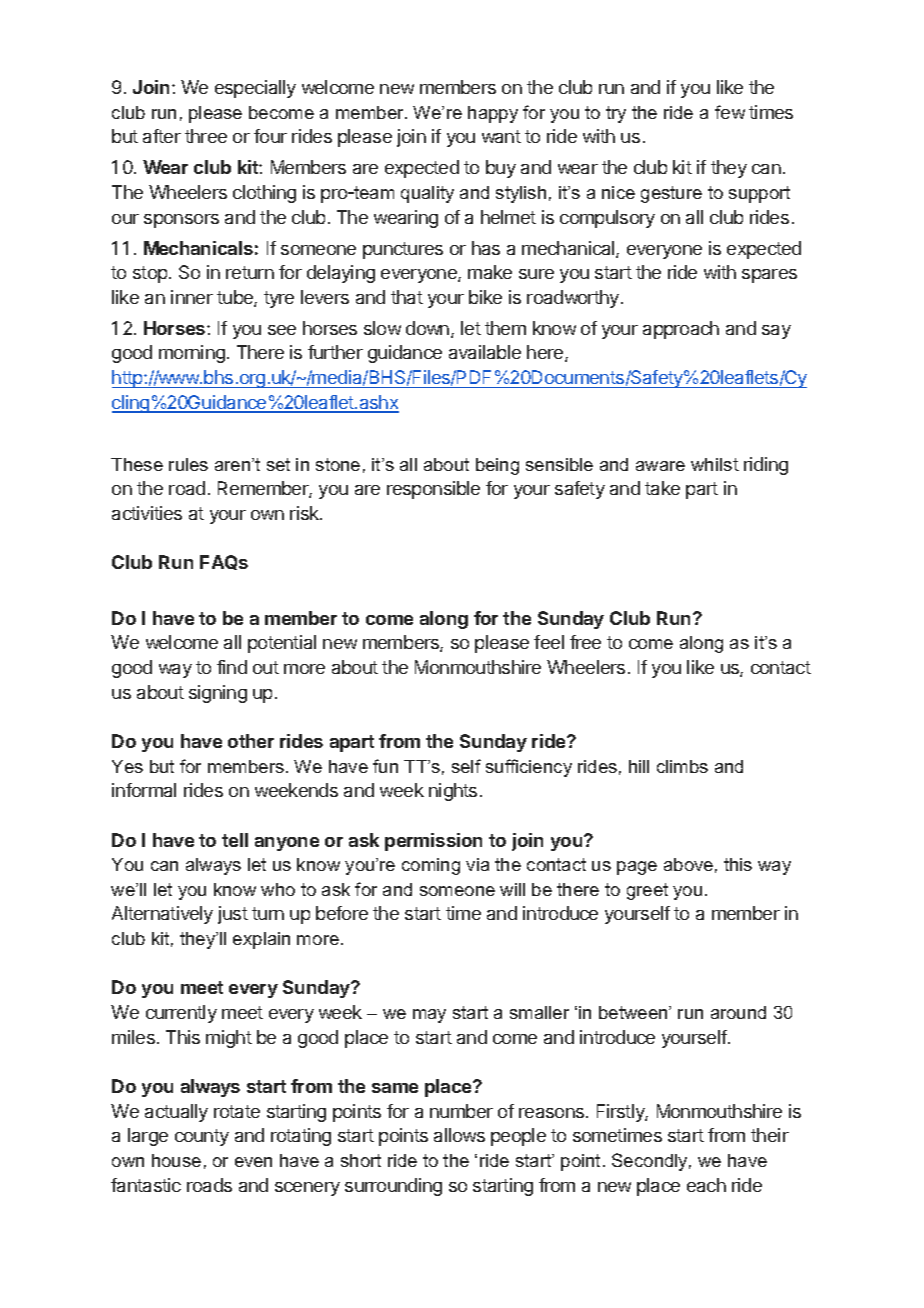  What do you see at coordinates (202, 1137) in the screenshot?
I see `county` at bounding box center [202, 1137].
